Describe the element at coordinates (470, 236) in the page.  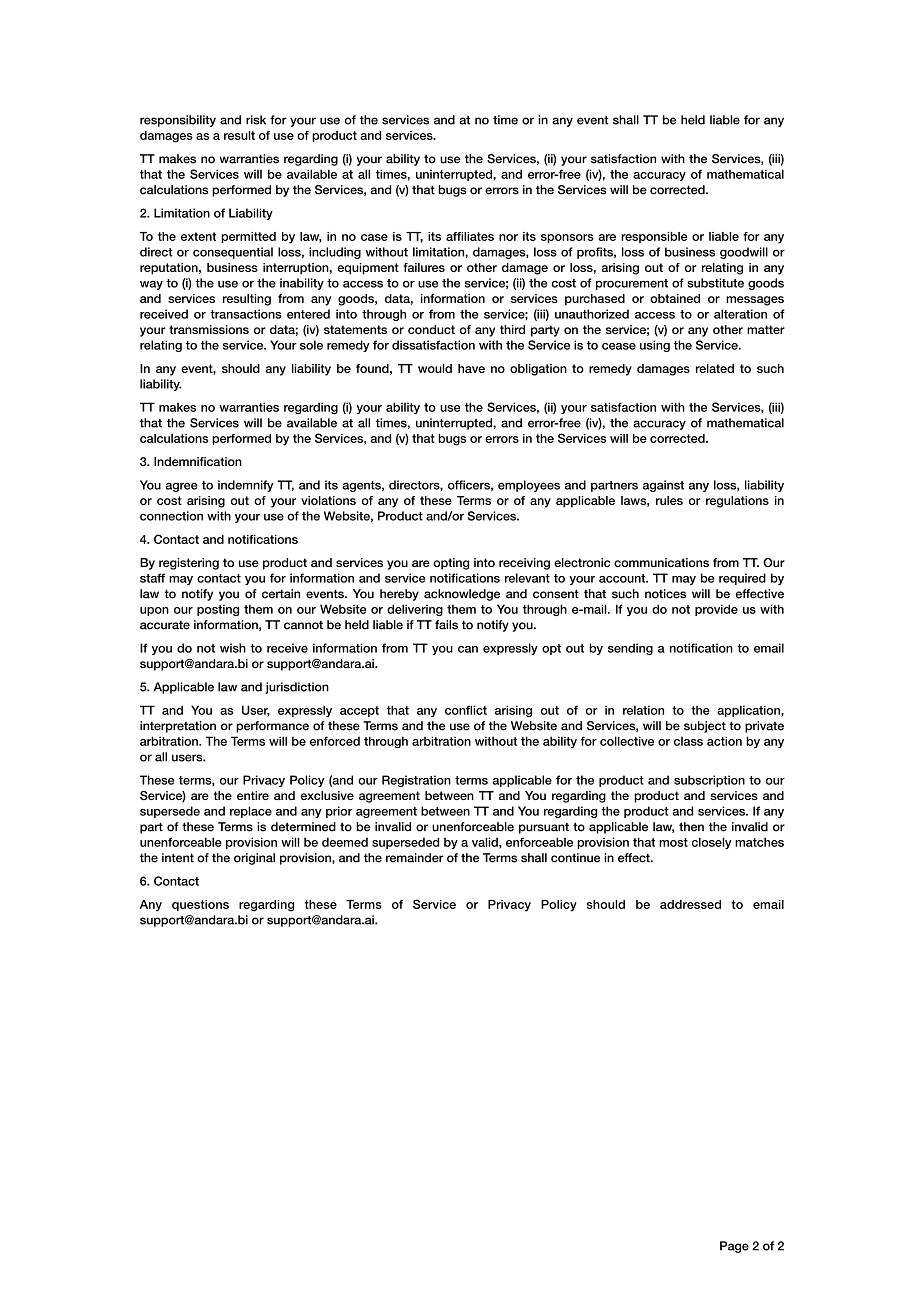
I see `affiliates` at that location.
